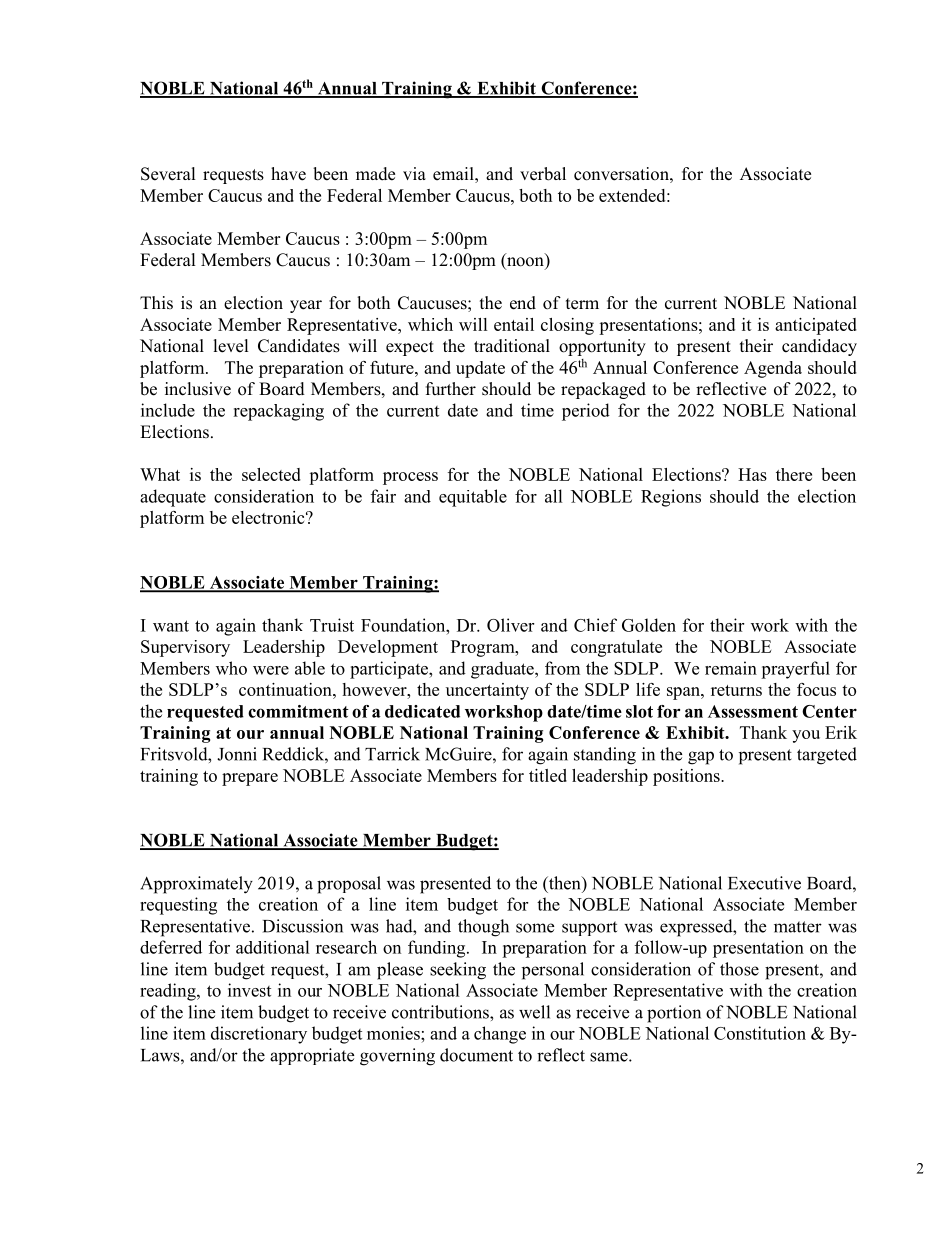 The width and height of the screenshot is (952, 1233). I want to click on Constitution, so click(760, 1033).
